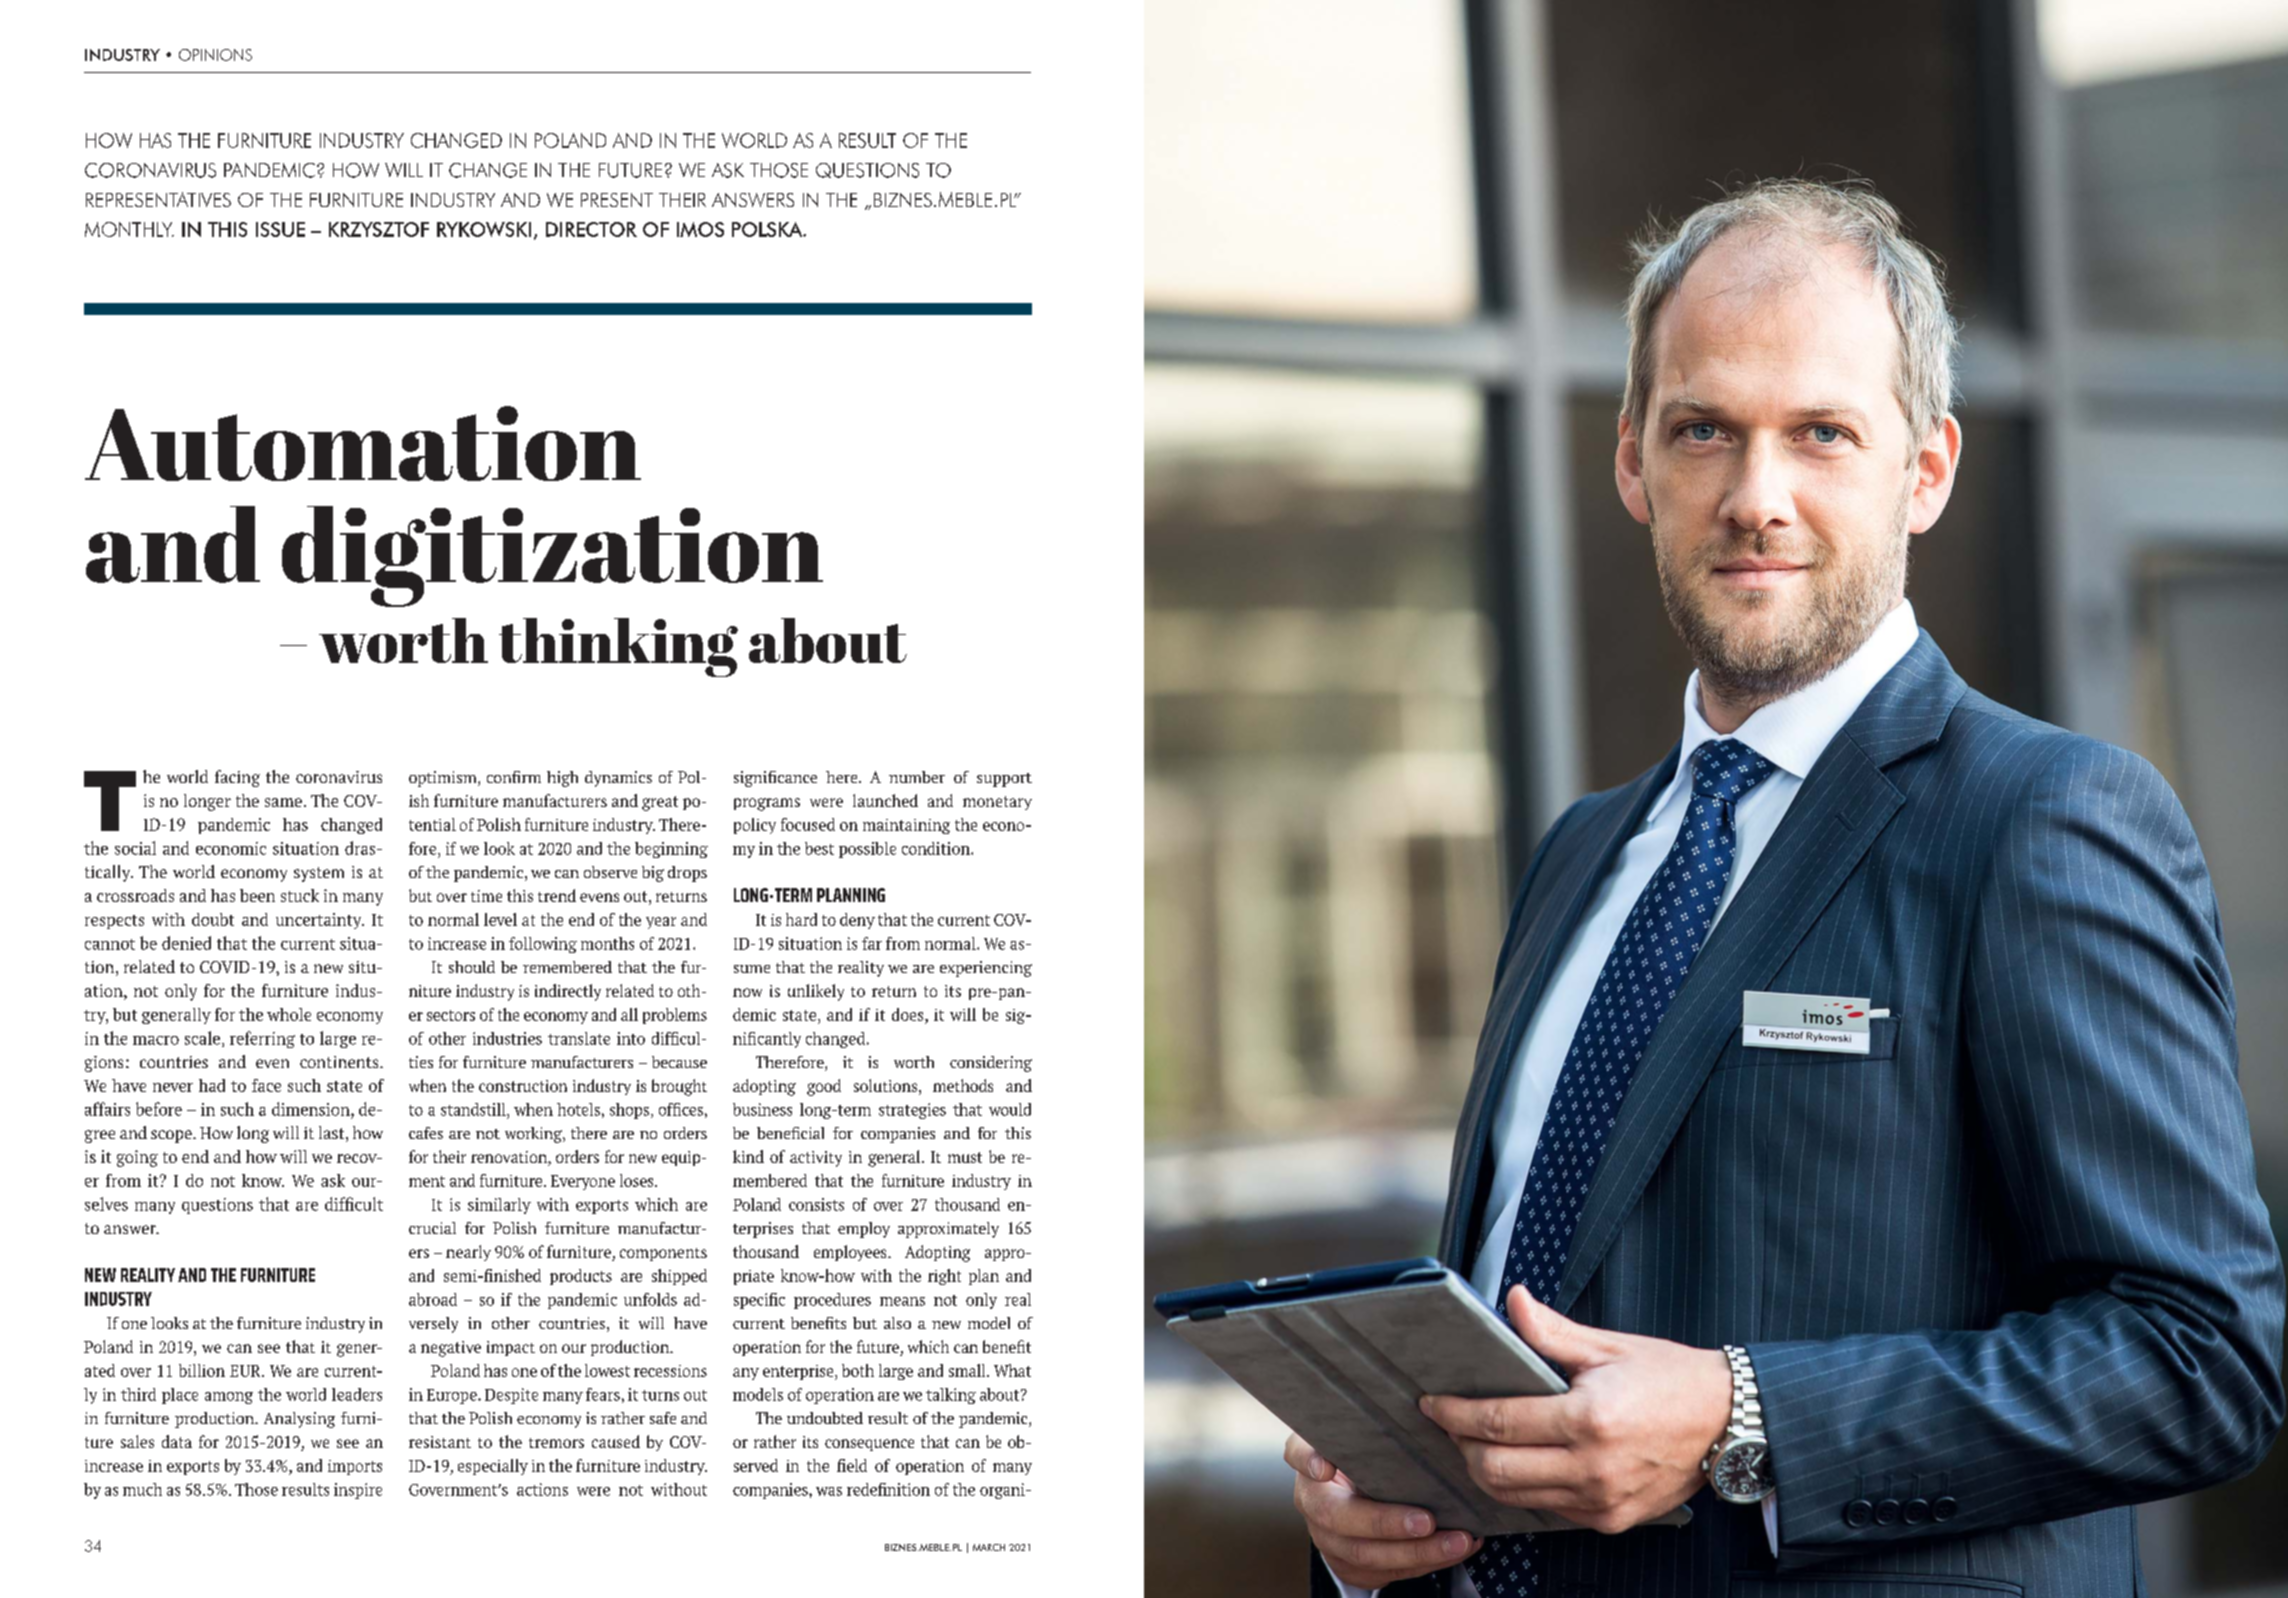  Describe the element at coordinates (172, 1136) in the document. I see `scope` at that location.
